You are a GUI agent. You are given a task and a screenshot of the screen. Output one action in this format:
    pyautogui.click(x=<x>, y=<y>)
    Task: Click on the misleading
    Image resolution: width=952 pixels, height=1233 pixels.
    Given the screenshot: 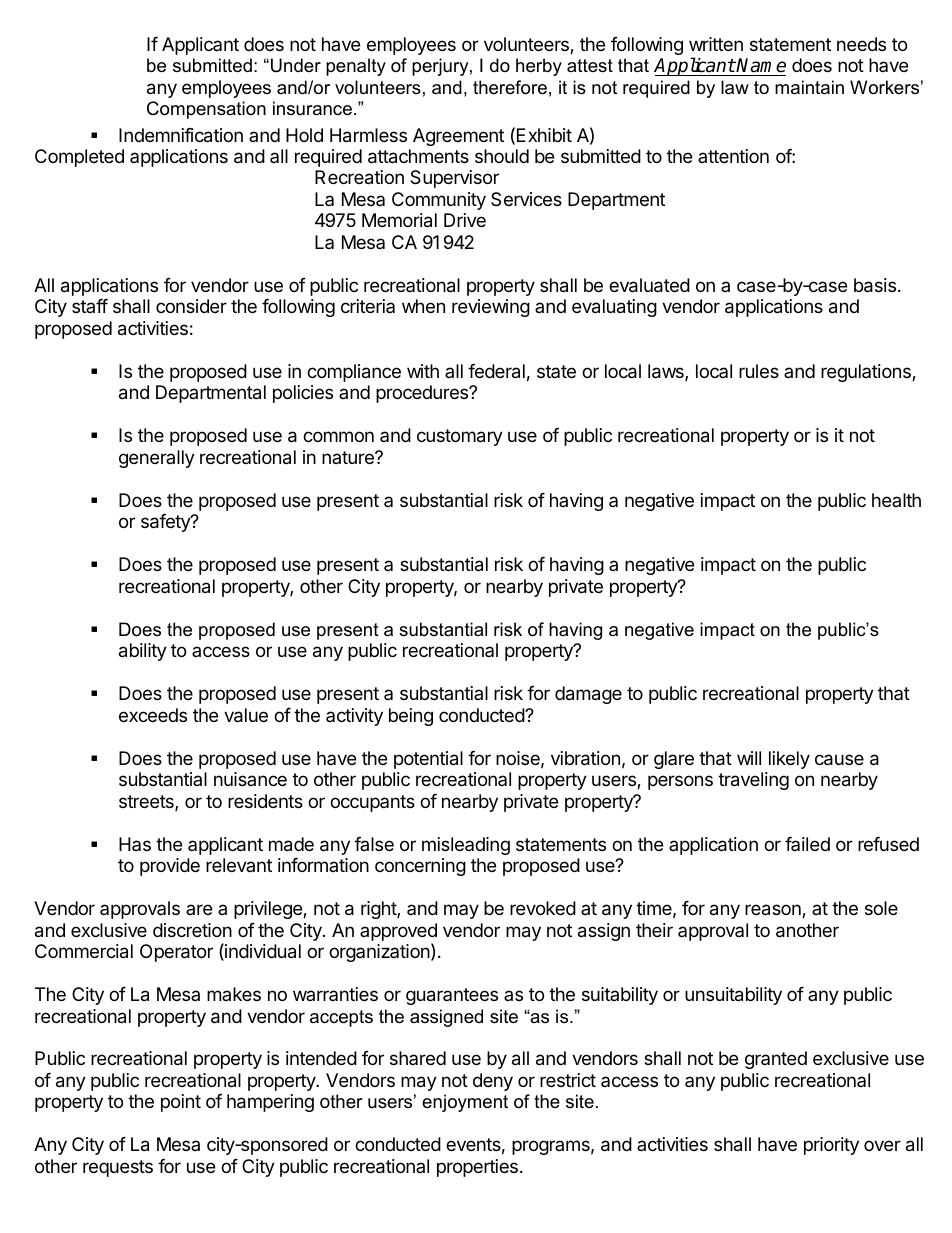 What is the action you would take?
    pyautogui.click(x=466, y=846)
